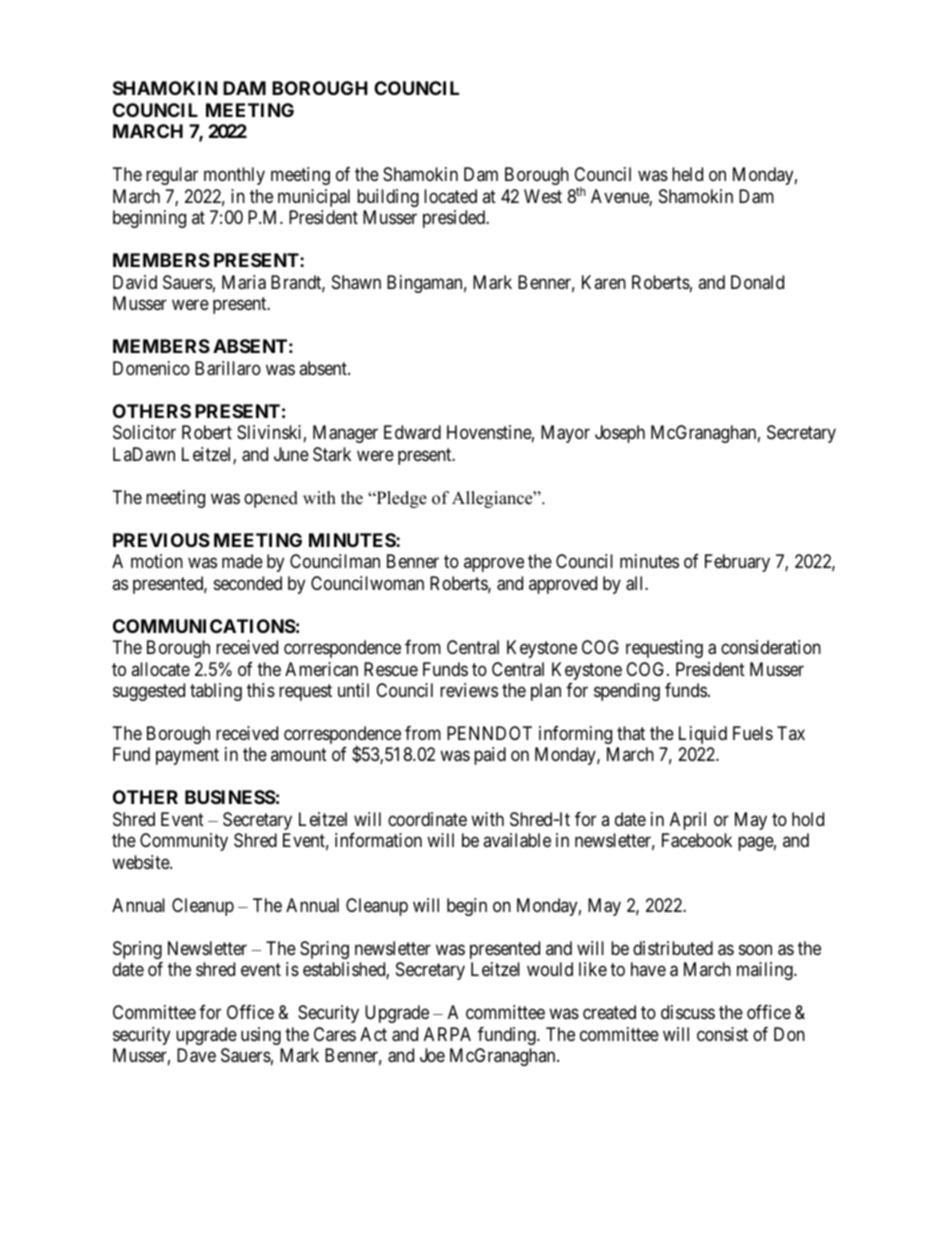 This screenshot has height=1233, width=952. Describe the element at coordinates (450, 196) in the screenshot. I see `located` at that location.
